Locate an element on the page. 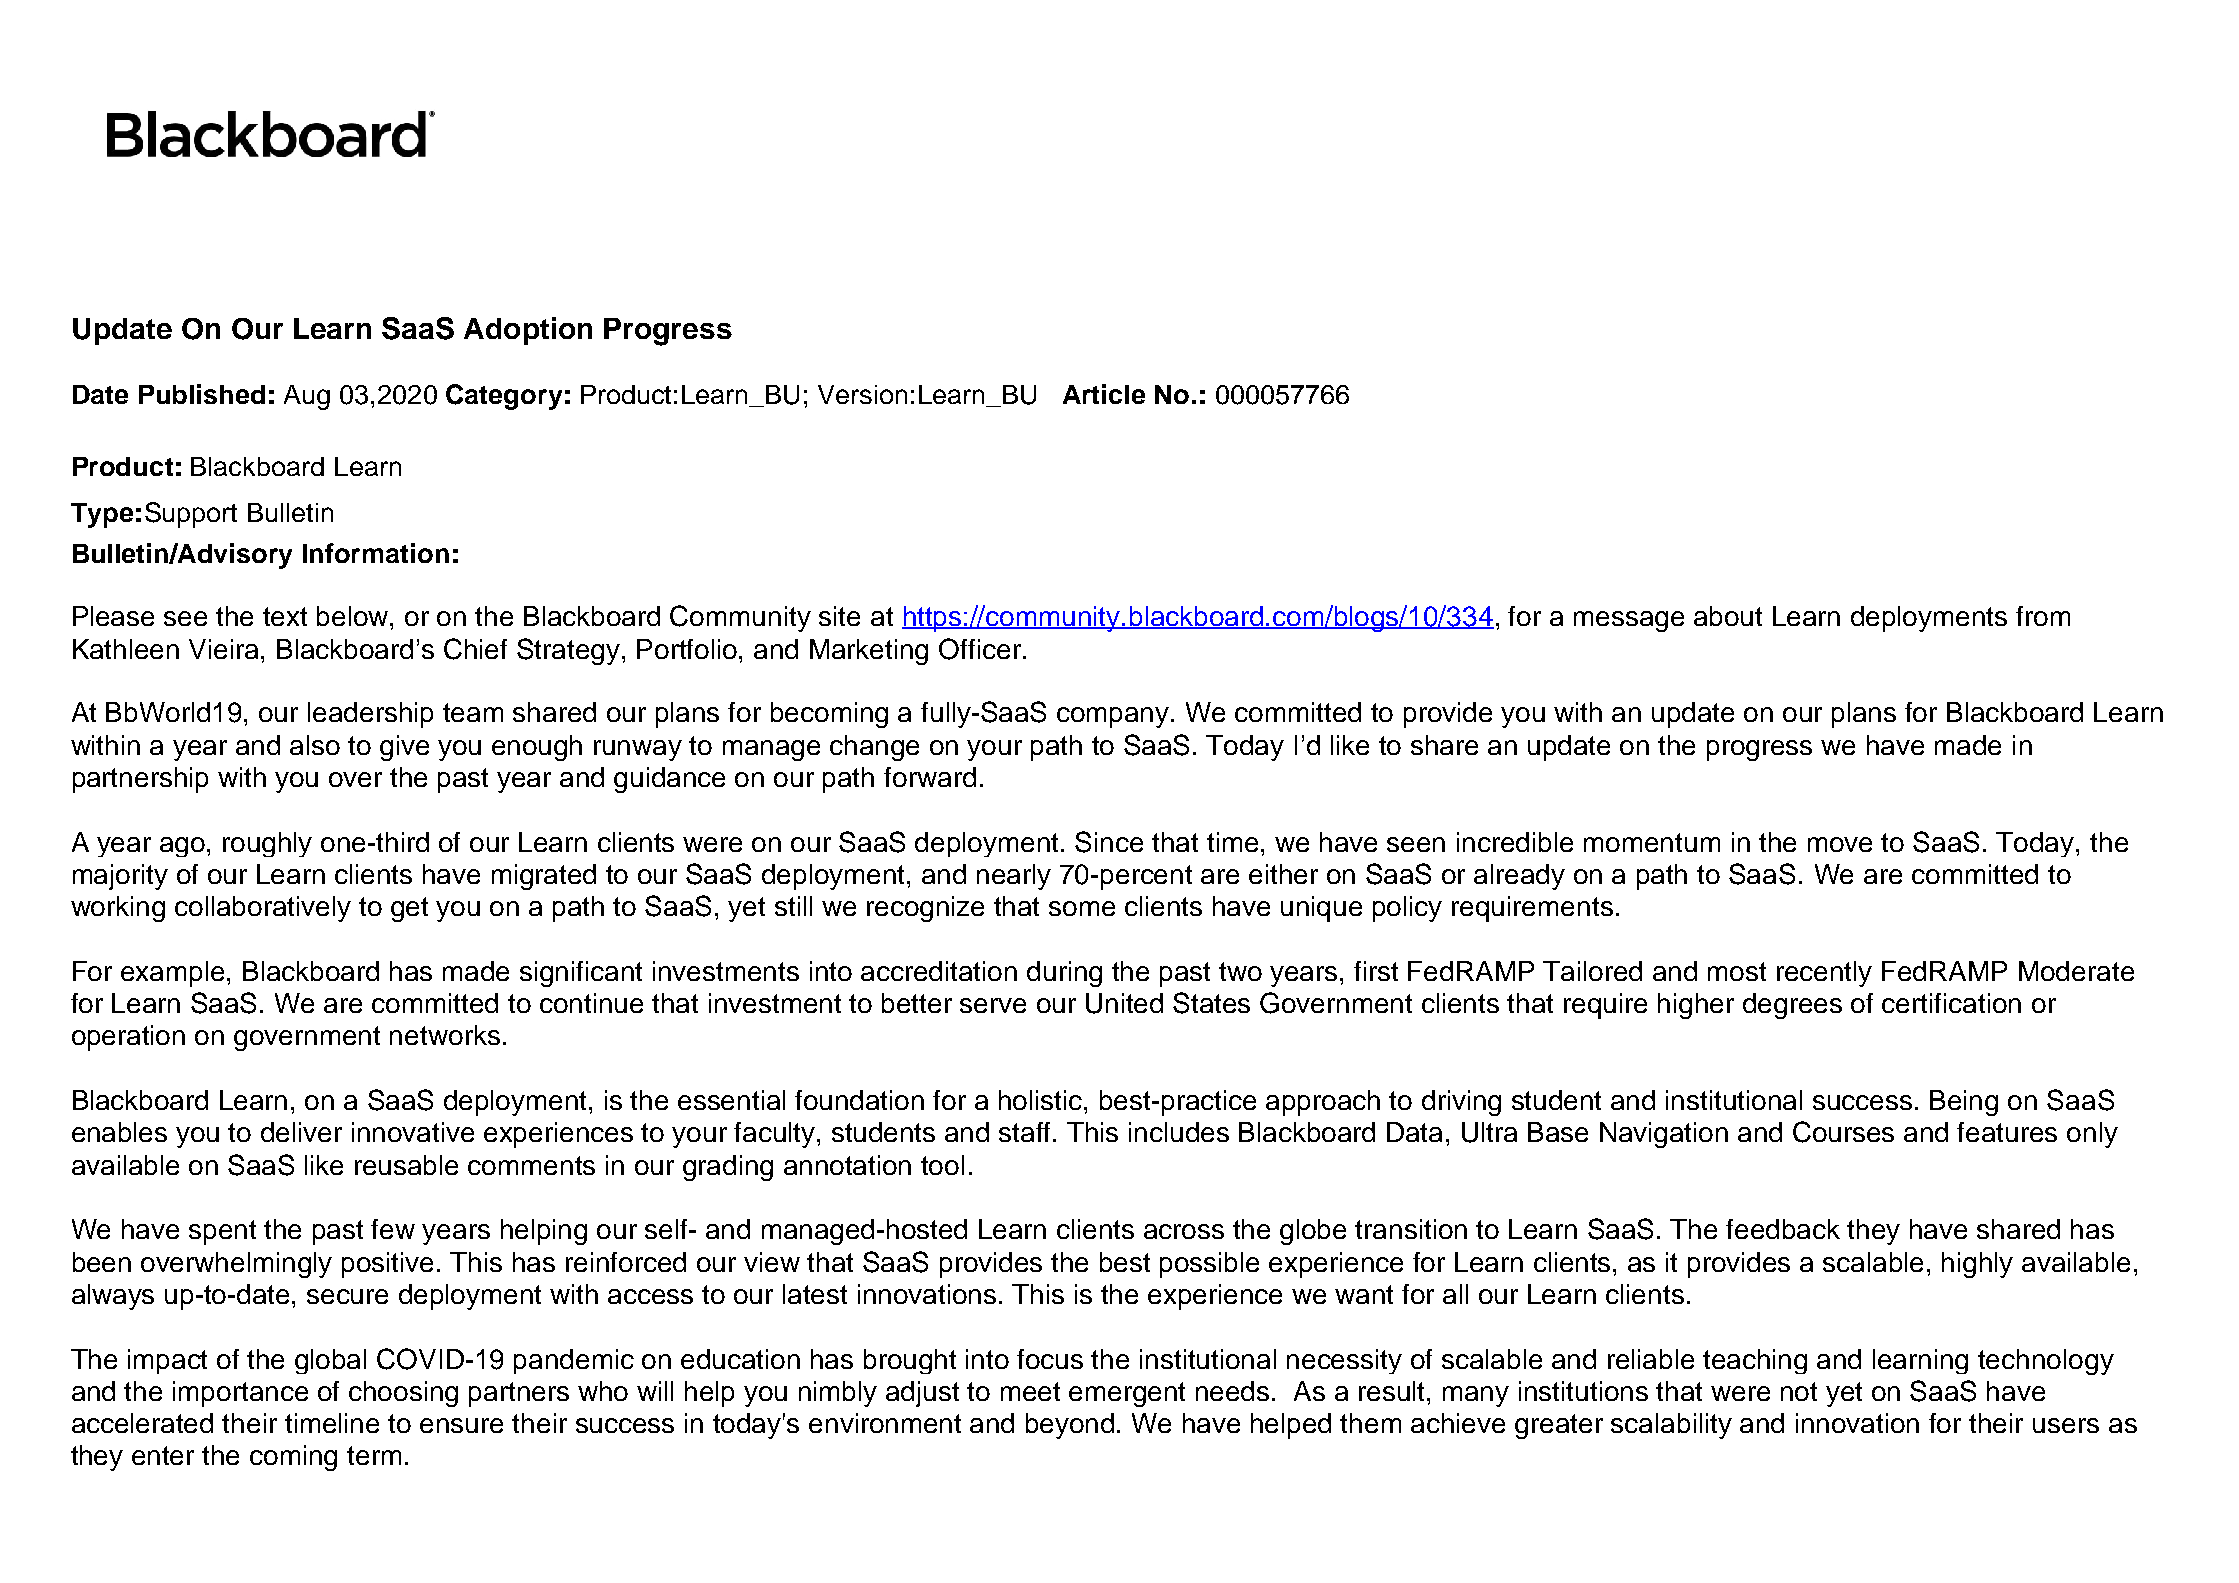  move is located at coordinates (1840, 844).
